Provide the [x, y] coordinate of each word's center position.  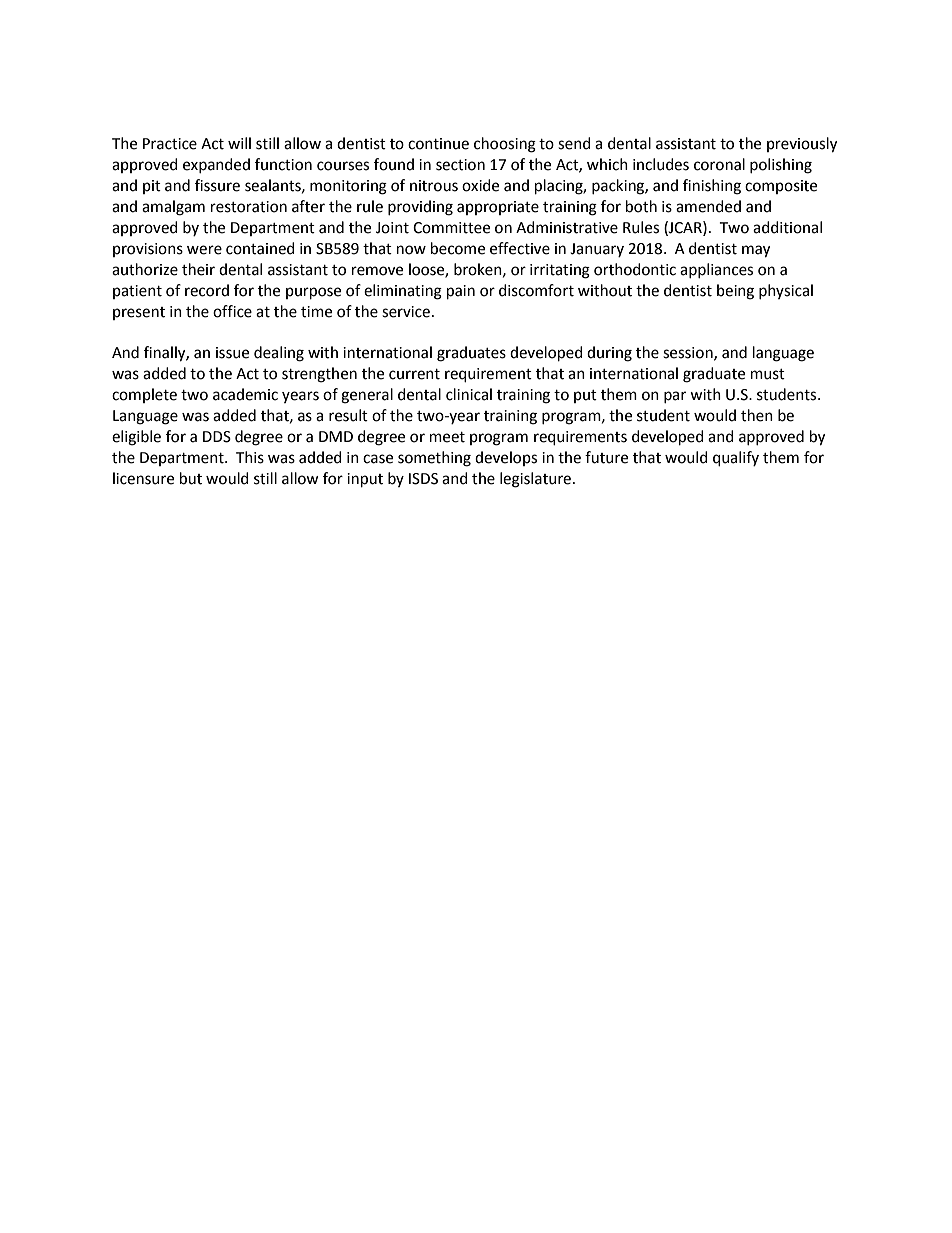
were [204, 250]
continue [438, 144]
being [735, 292]
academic [245, 394]
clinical [469, 394]
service [406, 312]
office [232, 311]
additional [787, 227]
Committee [451, 228]
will [239, 143]
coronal [719, 164]
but [191, 478]
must [768, 374]
